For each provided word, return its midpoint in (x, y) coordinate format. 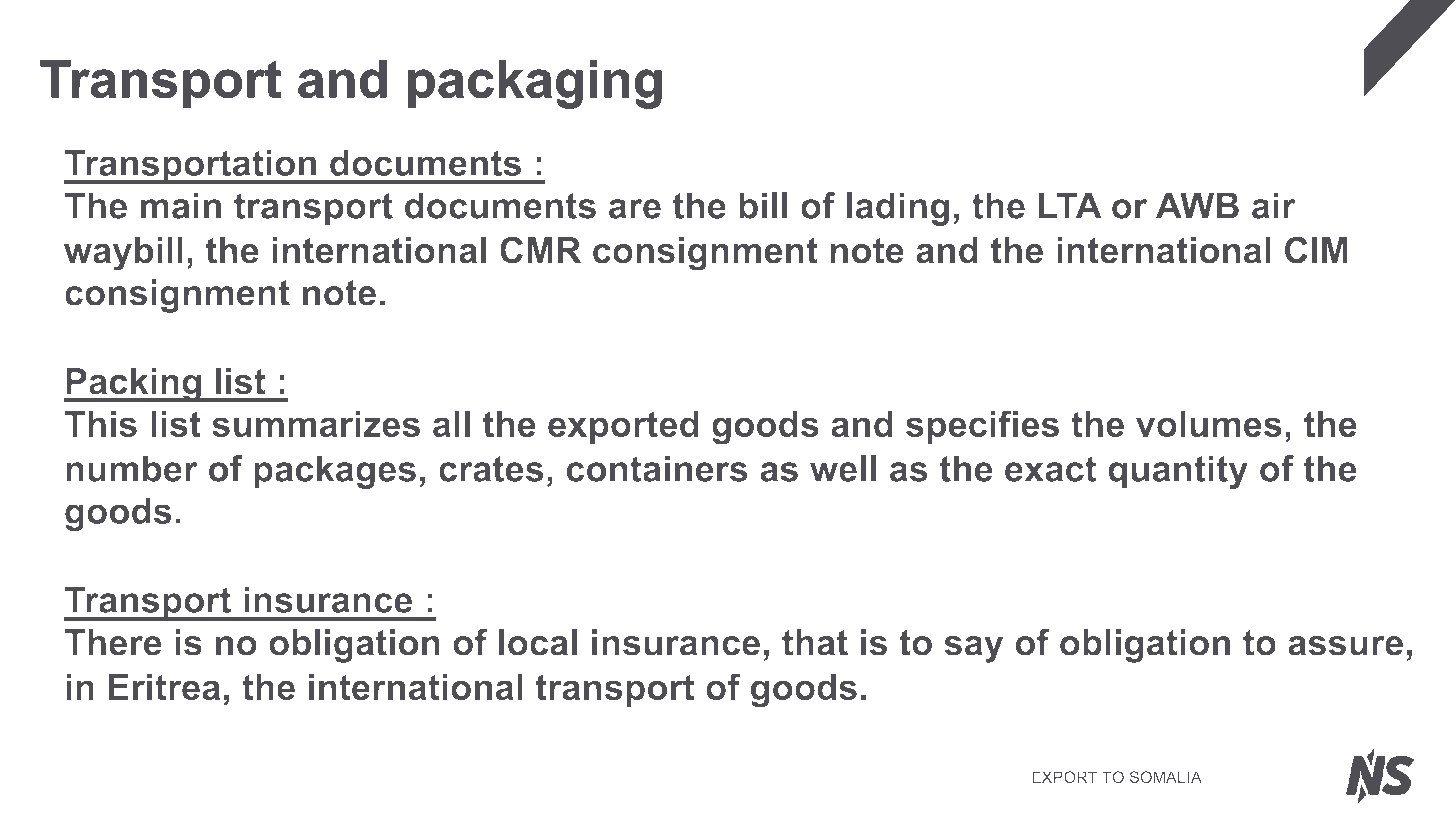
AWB (1197, 205)
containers (657, 468)
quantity (1178, 472)
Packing (133, 385)
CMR (540, 250)
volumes (1209, 423)
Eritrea (164, 687)
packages (335, 472)
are (635, 209)
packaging (535, 84)
